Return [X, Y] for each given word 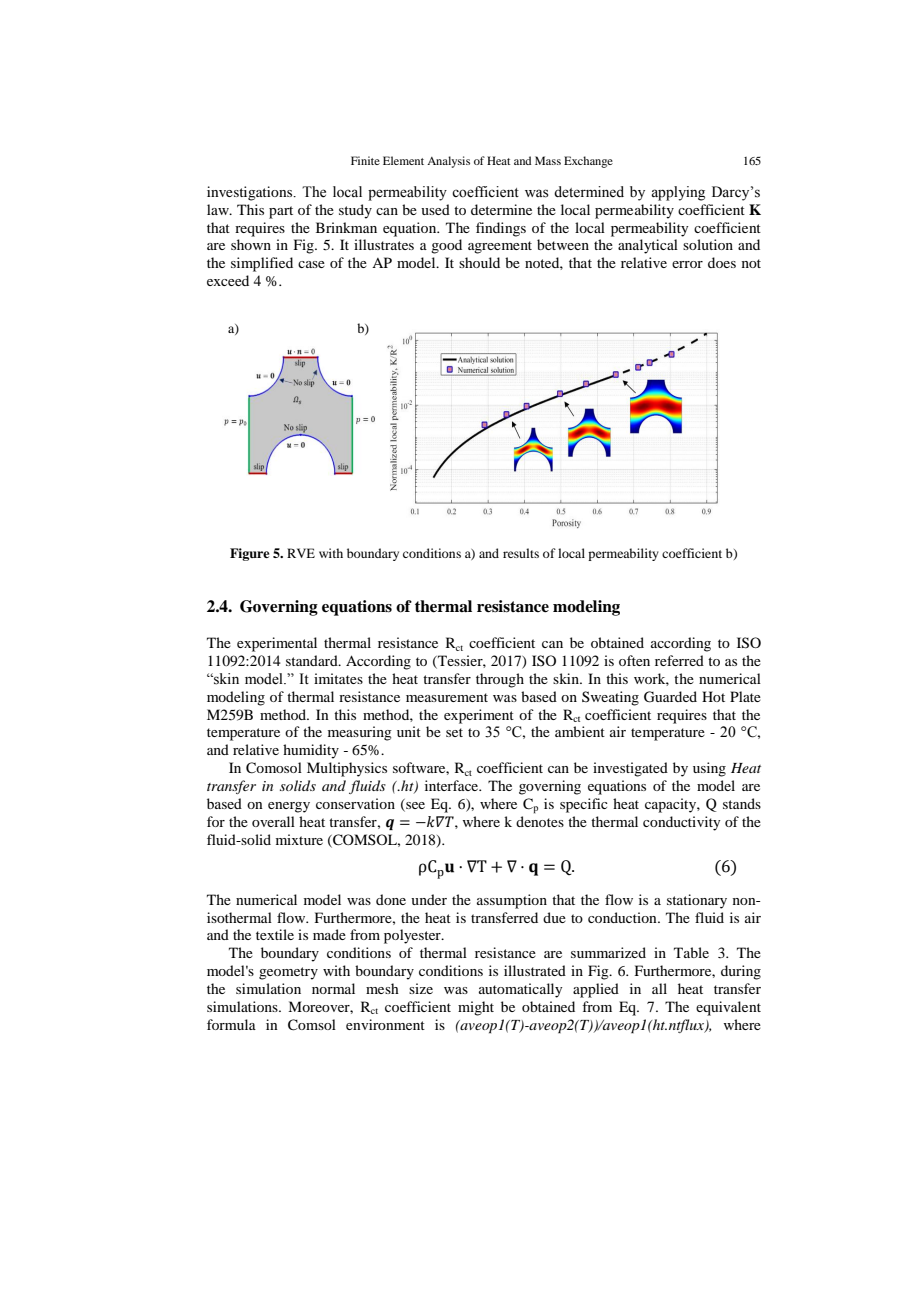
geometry [288, 973]
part [281, 212]
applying [678, 193]
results [521, 553]
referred [679, 660]
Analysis [448, 162]
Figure [250, 554]
